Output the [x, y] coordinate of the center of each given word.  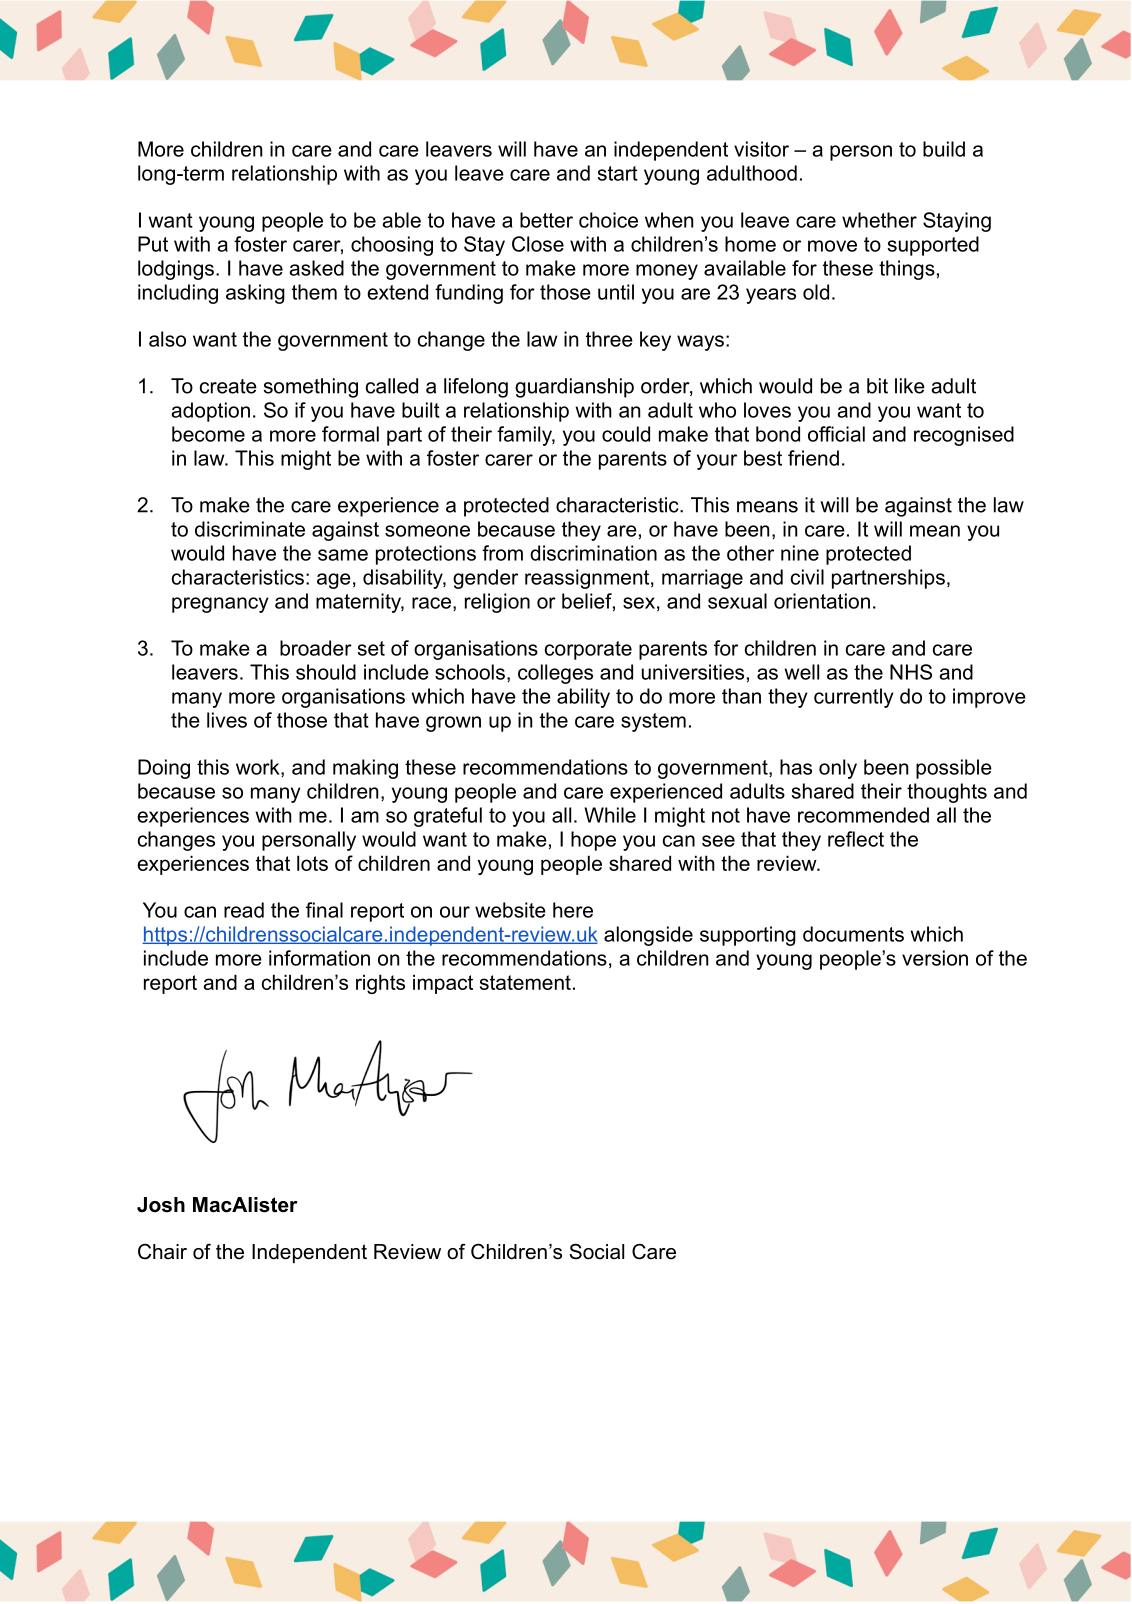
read [244, 910]
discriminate [250, 529]
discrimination [593, 553]
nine [800, 553]
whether [879, 220]
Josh [161, 1205]
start [618, 173]
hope [593, 841]
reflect [856, 839]
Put [153, 244]
